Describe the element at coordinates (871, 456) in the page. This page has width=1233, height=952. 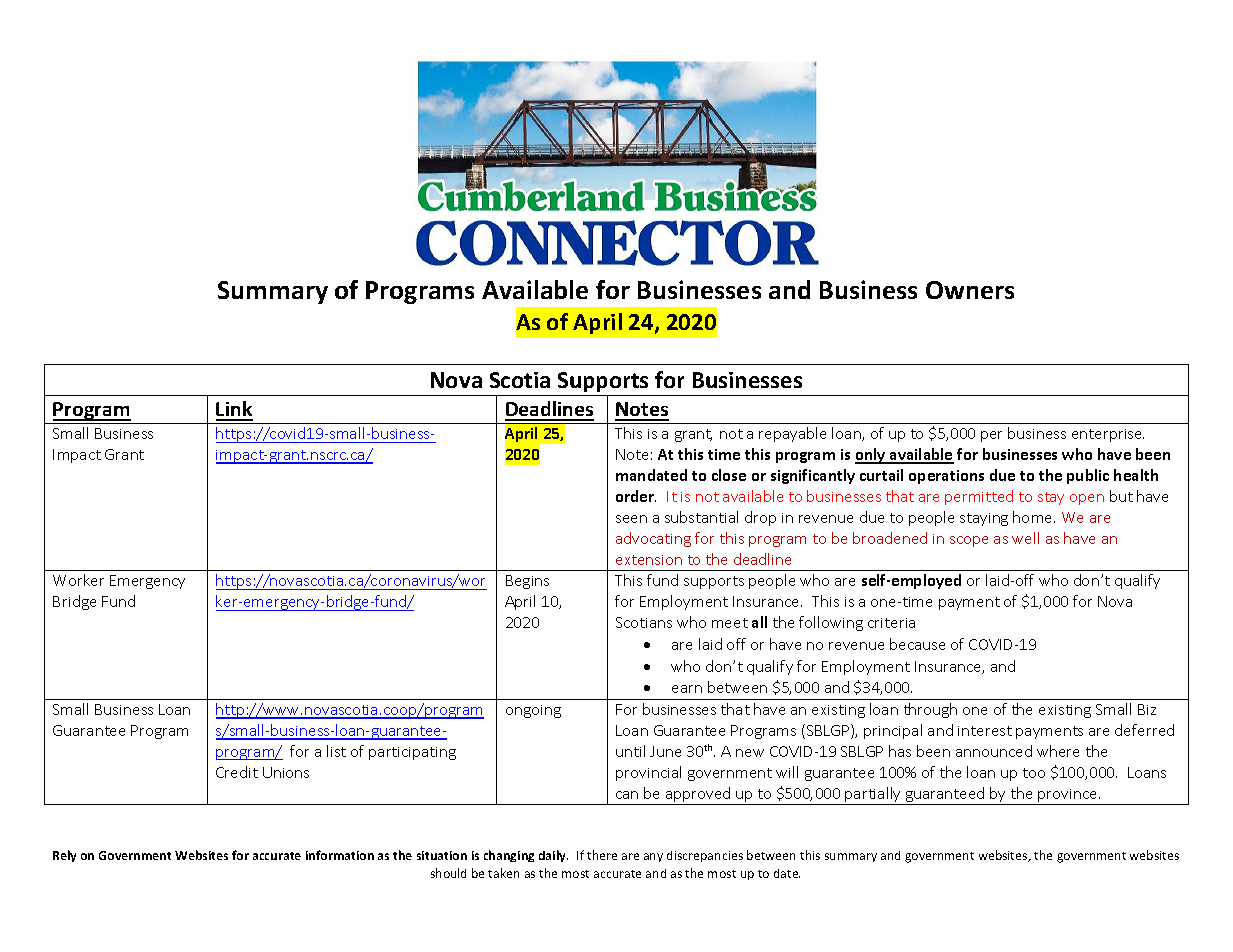
I see `only` at that location.
